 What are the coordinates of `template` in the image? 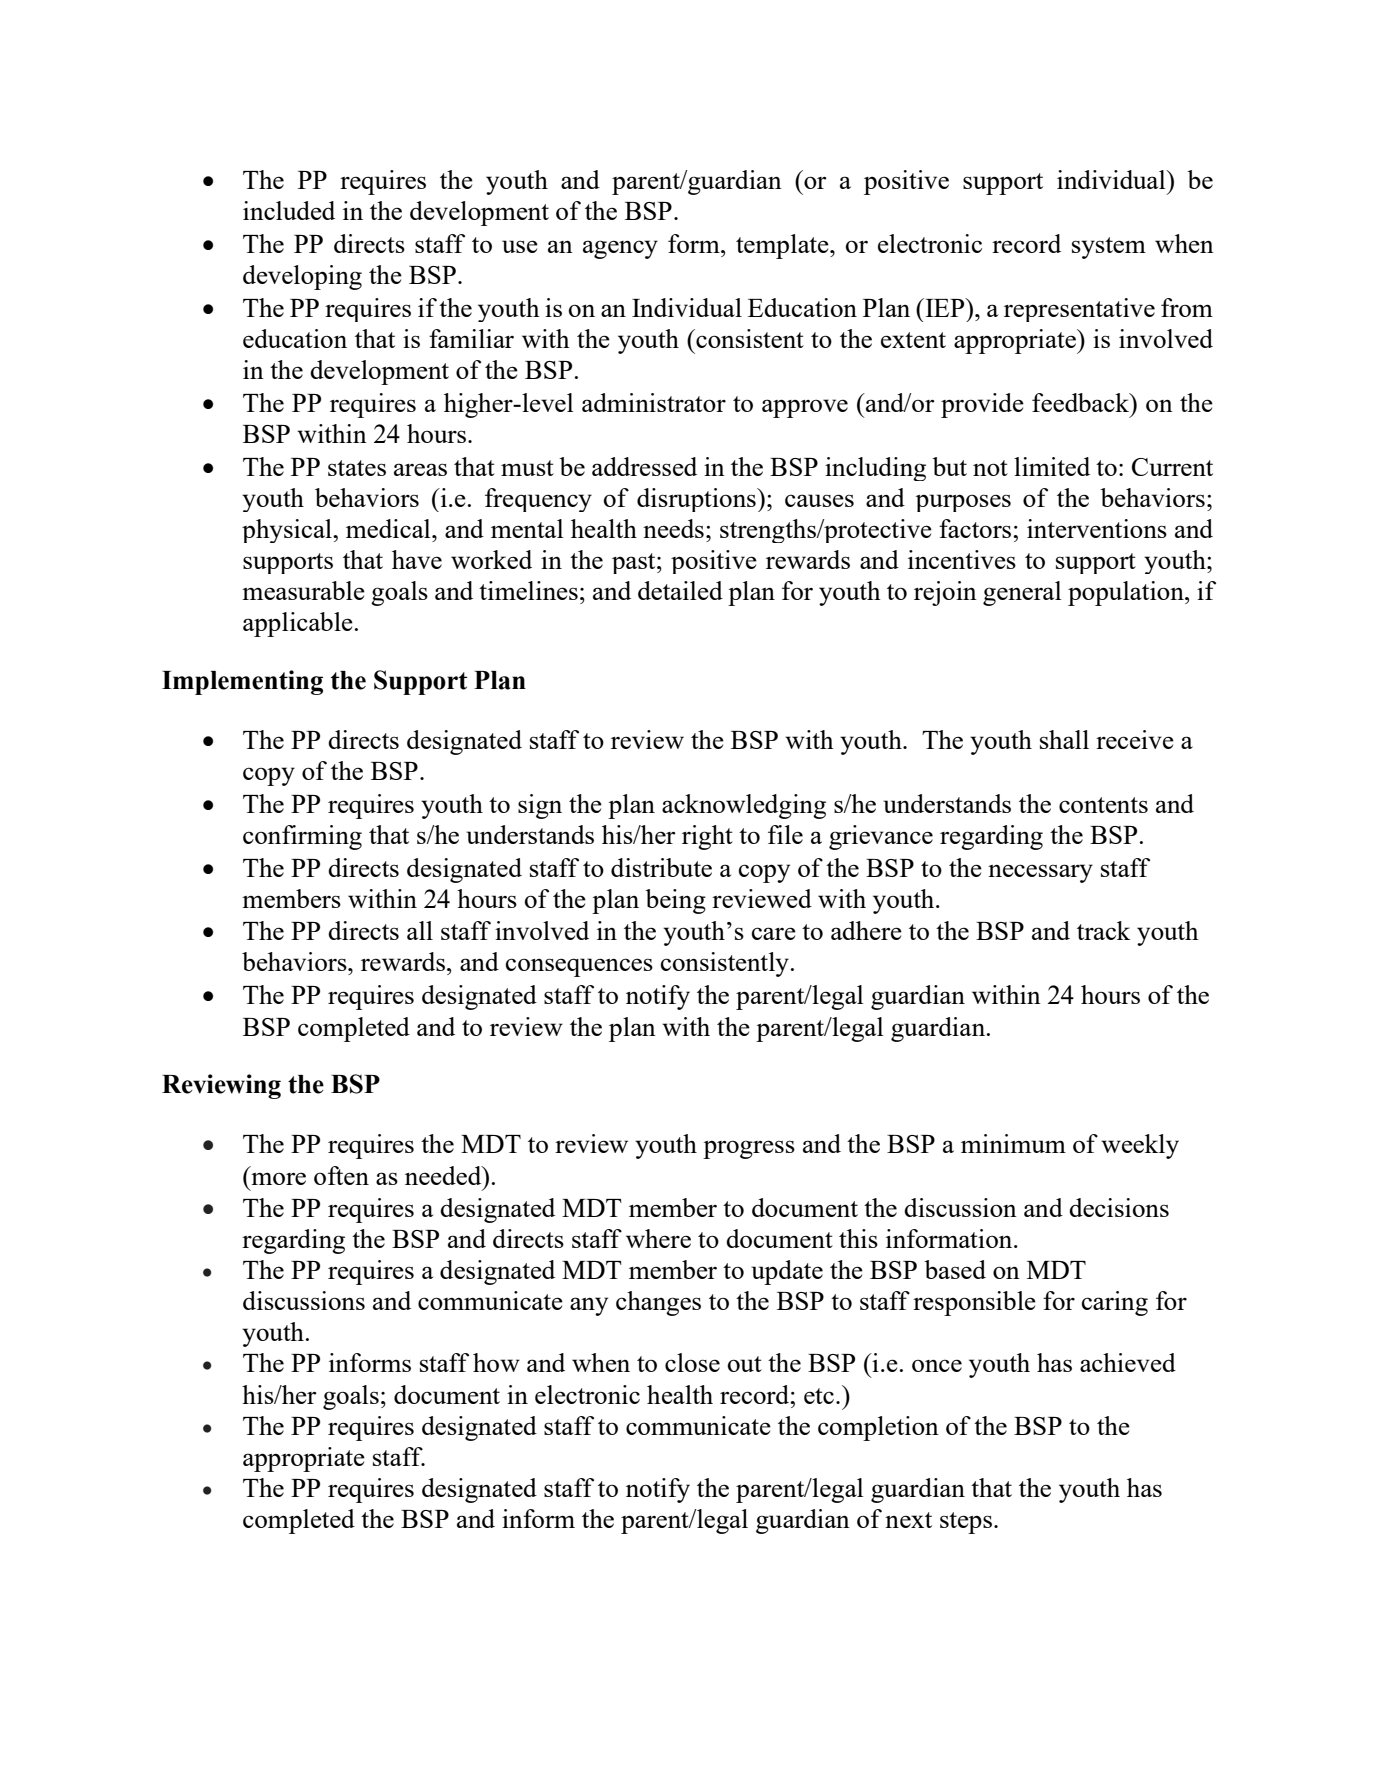 It's located at (783, 246).
